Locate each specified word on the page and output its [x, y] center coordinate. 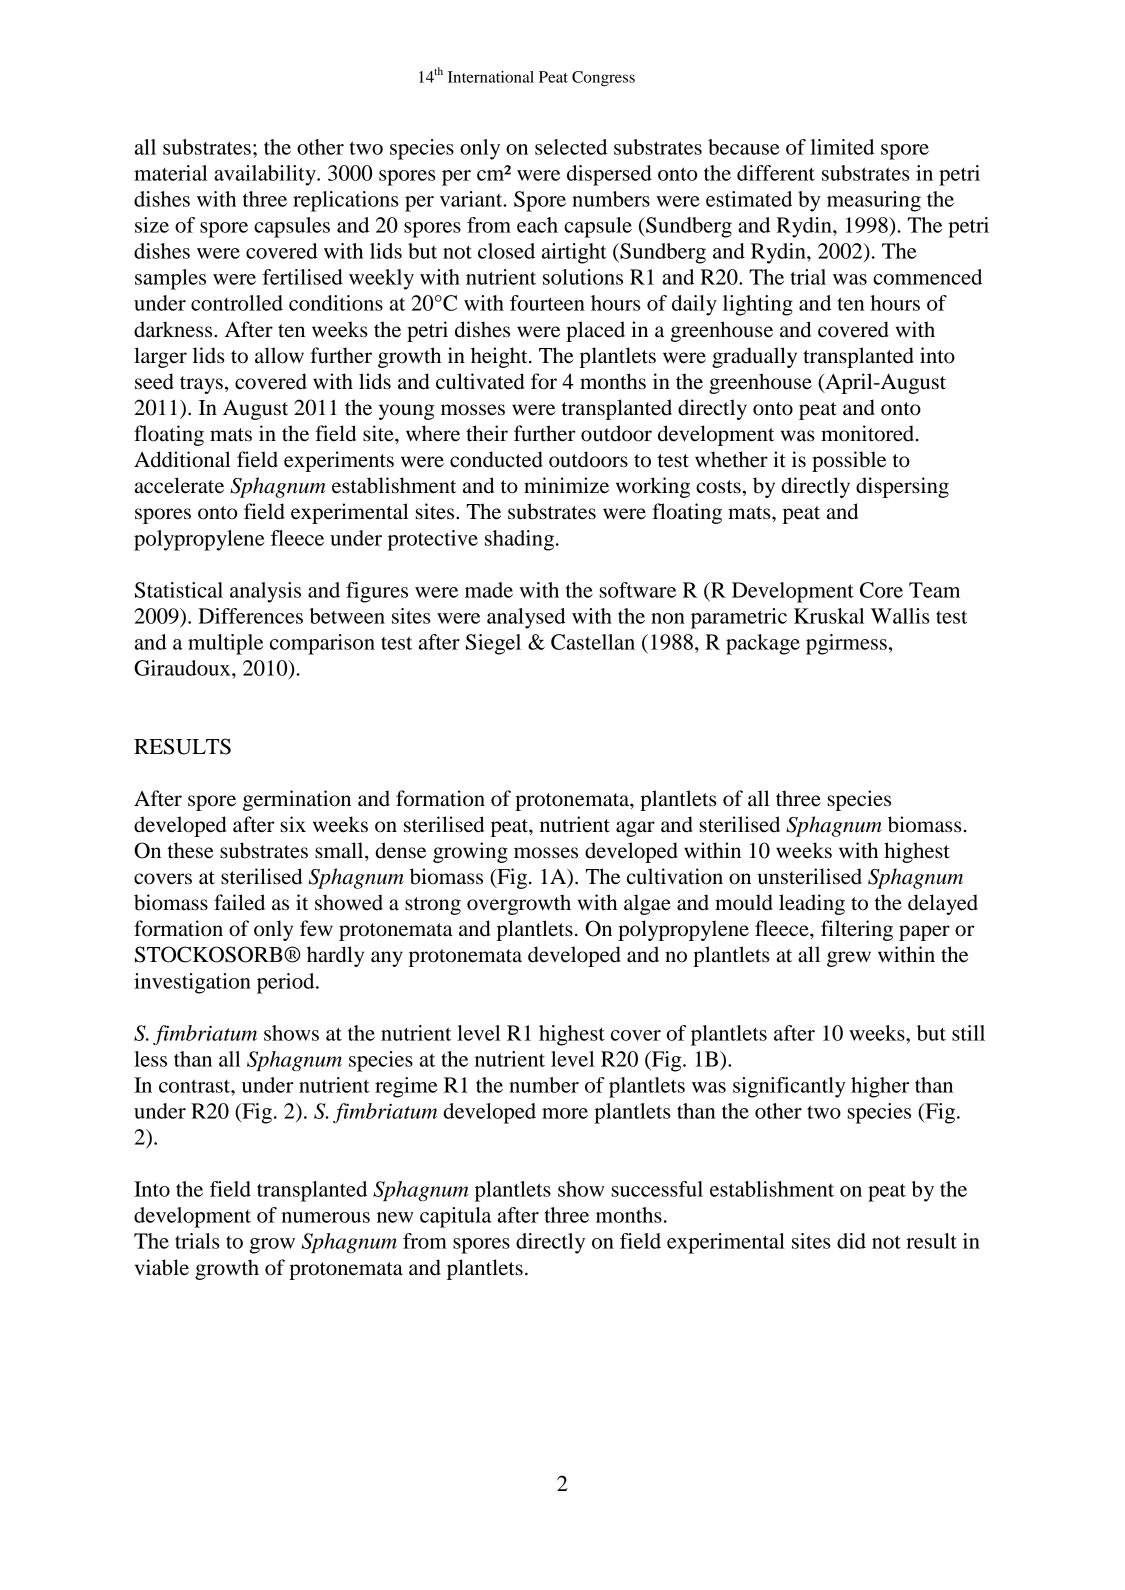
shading [519, 540]
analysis [265, 592]
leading [812, 904]
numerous [325, 1217]
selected [571, 147]
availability [266, 175]
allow [279, 355]
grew [849, 959]
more [565, 1113]
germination [297, 800]
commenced [927, 277]
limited [842, 147]
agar [635, 829]
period [287, 983]
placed [595, 331]
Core [881, 590]
